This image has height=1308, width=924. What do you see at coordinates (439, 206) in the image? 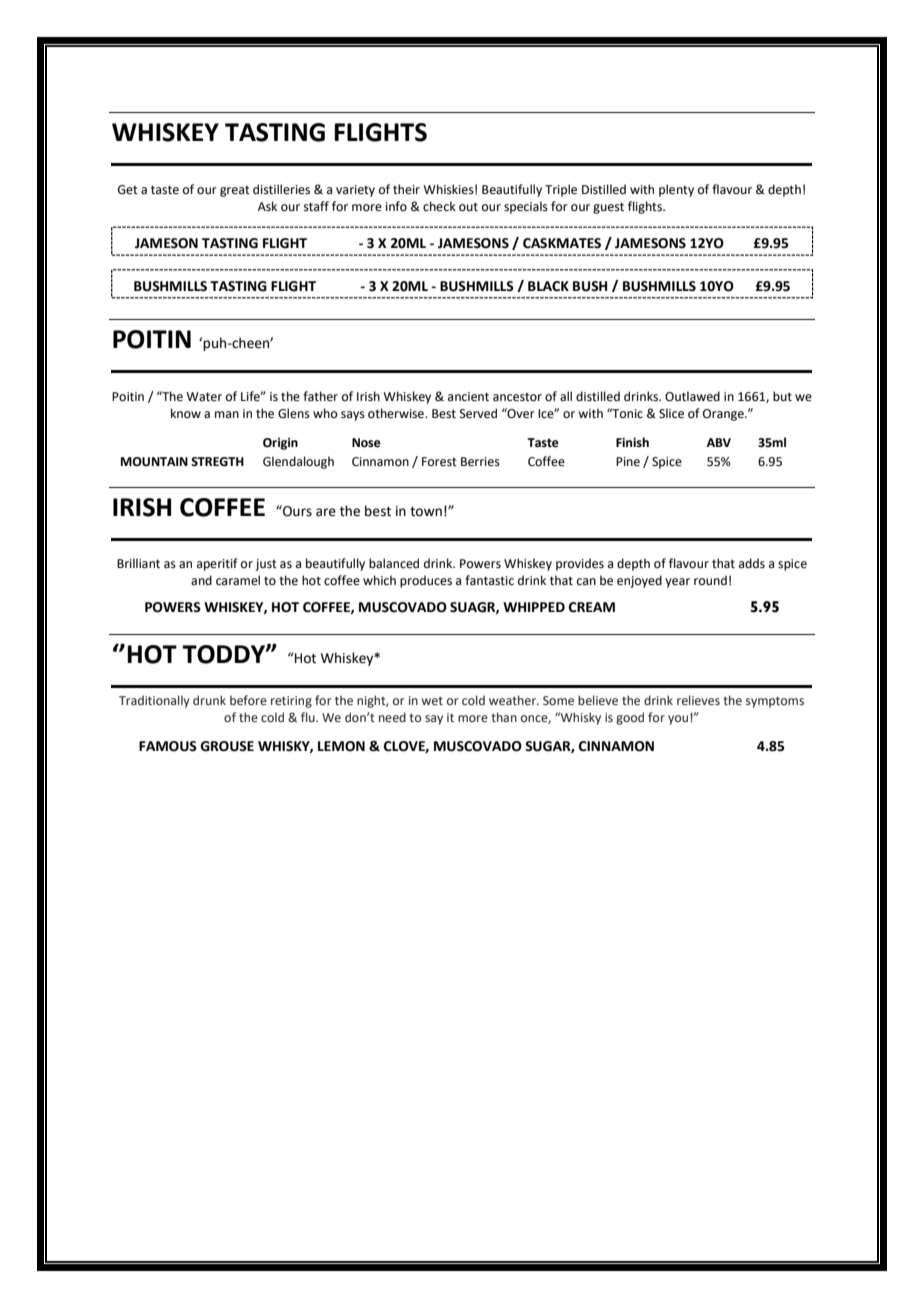
I see `check` at bounding box center [439, 206].
